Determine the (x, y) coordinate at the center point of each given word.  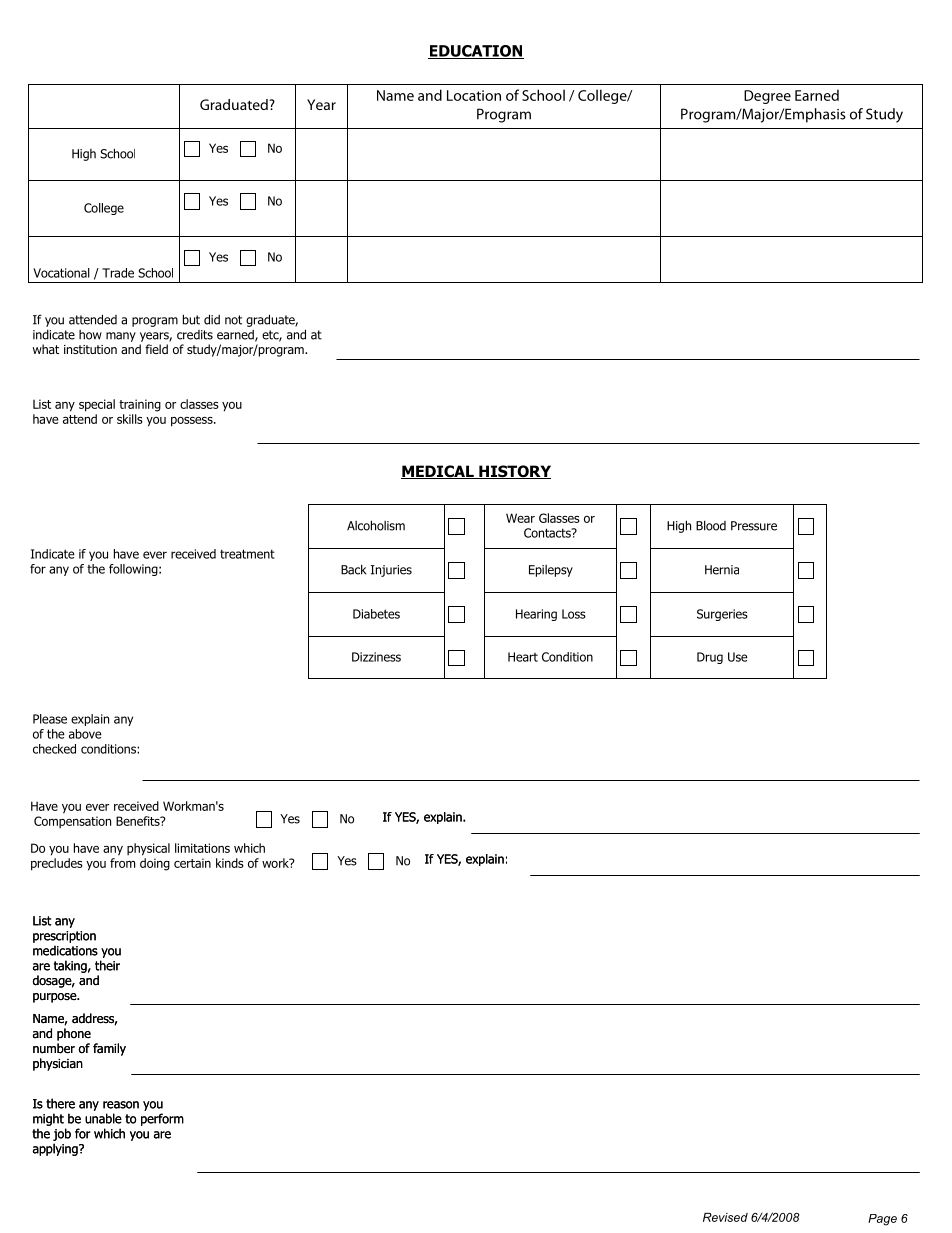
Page (882, 1220)
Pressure (754, 526)
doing (155, 864)
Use (738, 657)
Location (474, 95)
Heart (523, 657)
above (85, 734)
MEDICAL (438, 472)
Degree (767, 97)
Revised (725, 1217)
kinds (230, 863)
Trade (118, 273)
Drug (710, 658)
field (156, 349)
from (122, 863)
